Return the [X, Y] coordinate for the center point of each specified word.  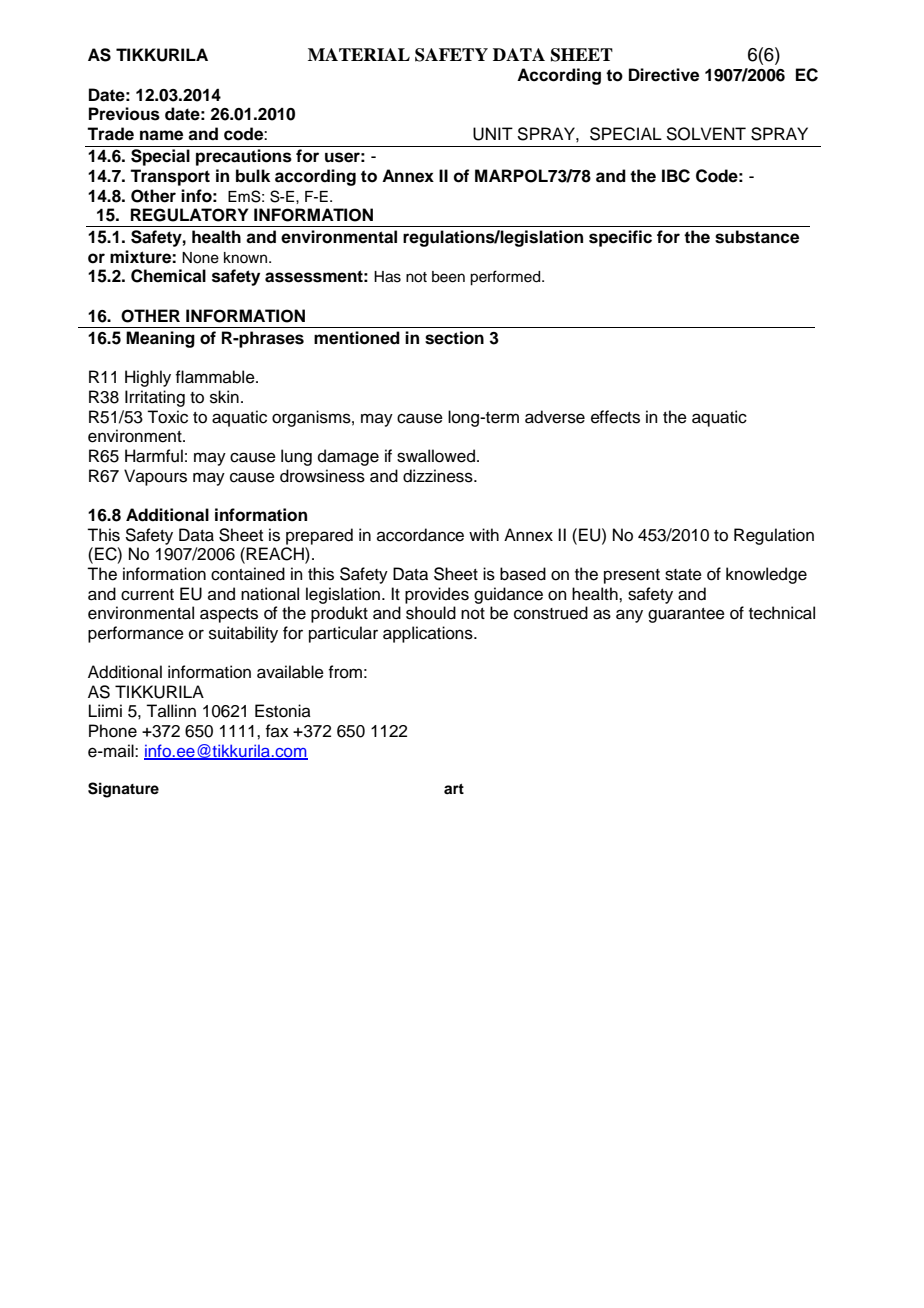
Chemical [168, 276]
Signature [123, 790]
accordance [420, 535]
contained [248, 574]
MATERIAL [359, 54]
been [448, 277]
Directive [664, 75]
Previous [124, 114]
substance [757, 237]
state [683, 575]
